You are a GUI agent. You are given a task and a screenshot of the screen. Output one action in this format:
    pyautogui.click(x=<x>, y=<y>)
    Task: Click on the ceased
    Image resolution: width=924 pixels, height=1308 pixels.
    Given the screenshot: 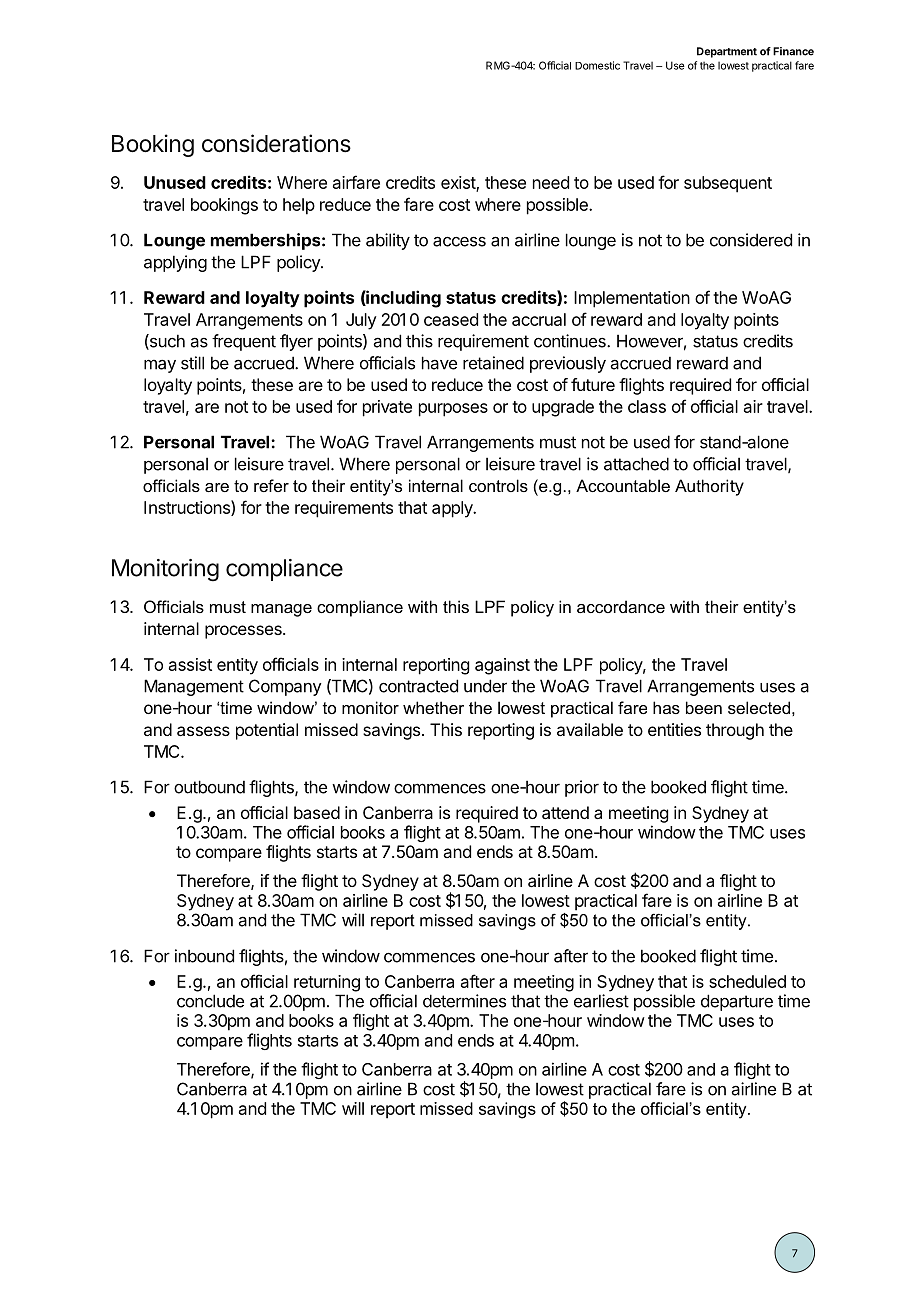 What is the action you would take?
    pyautogui.click(x=451, y=319)
